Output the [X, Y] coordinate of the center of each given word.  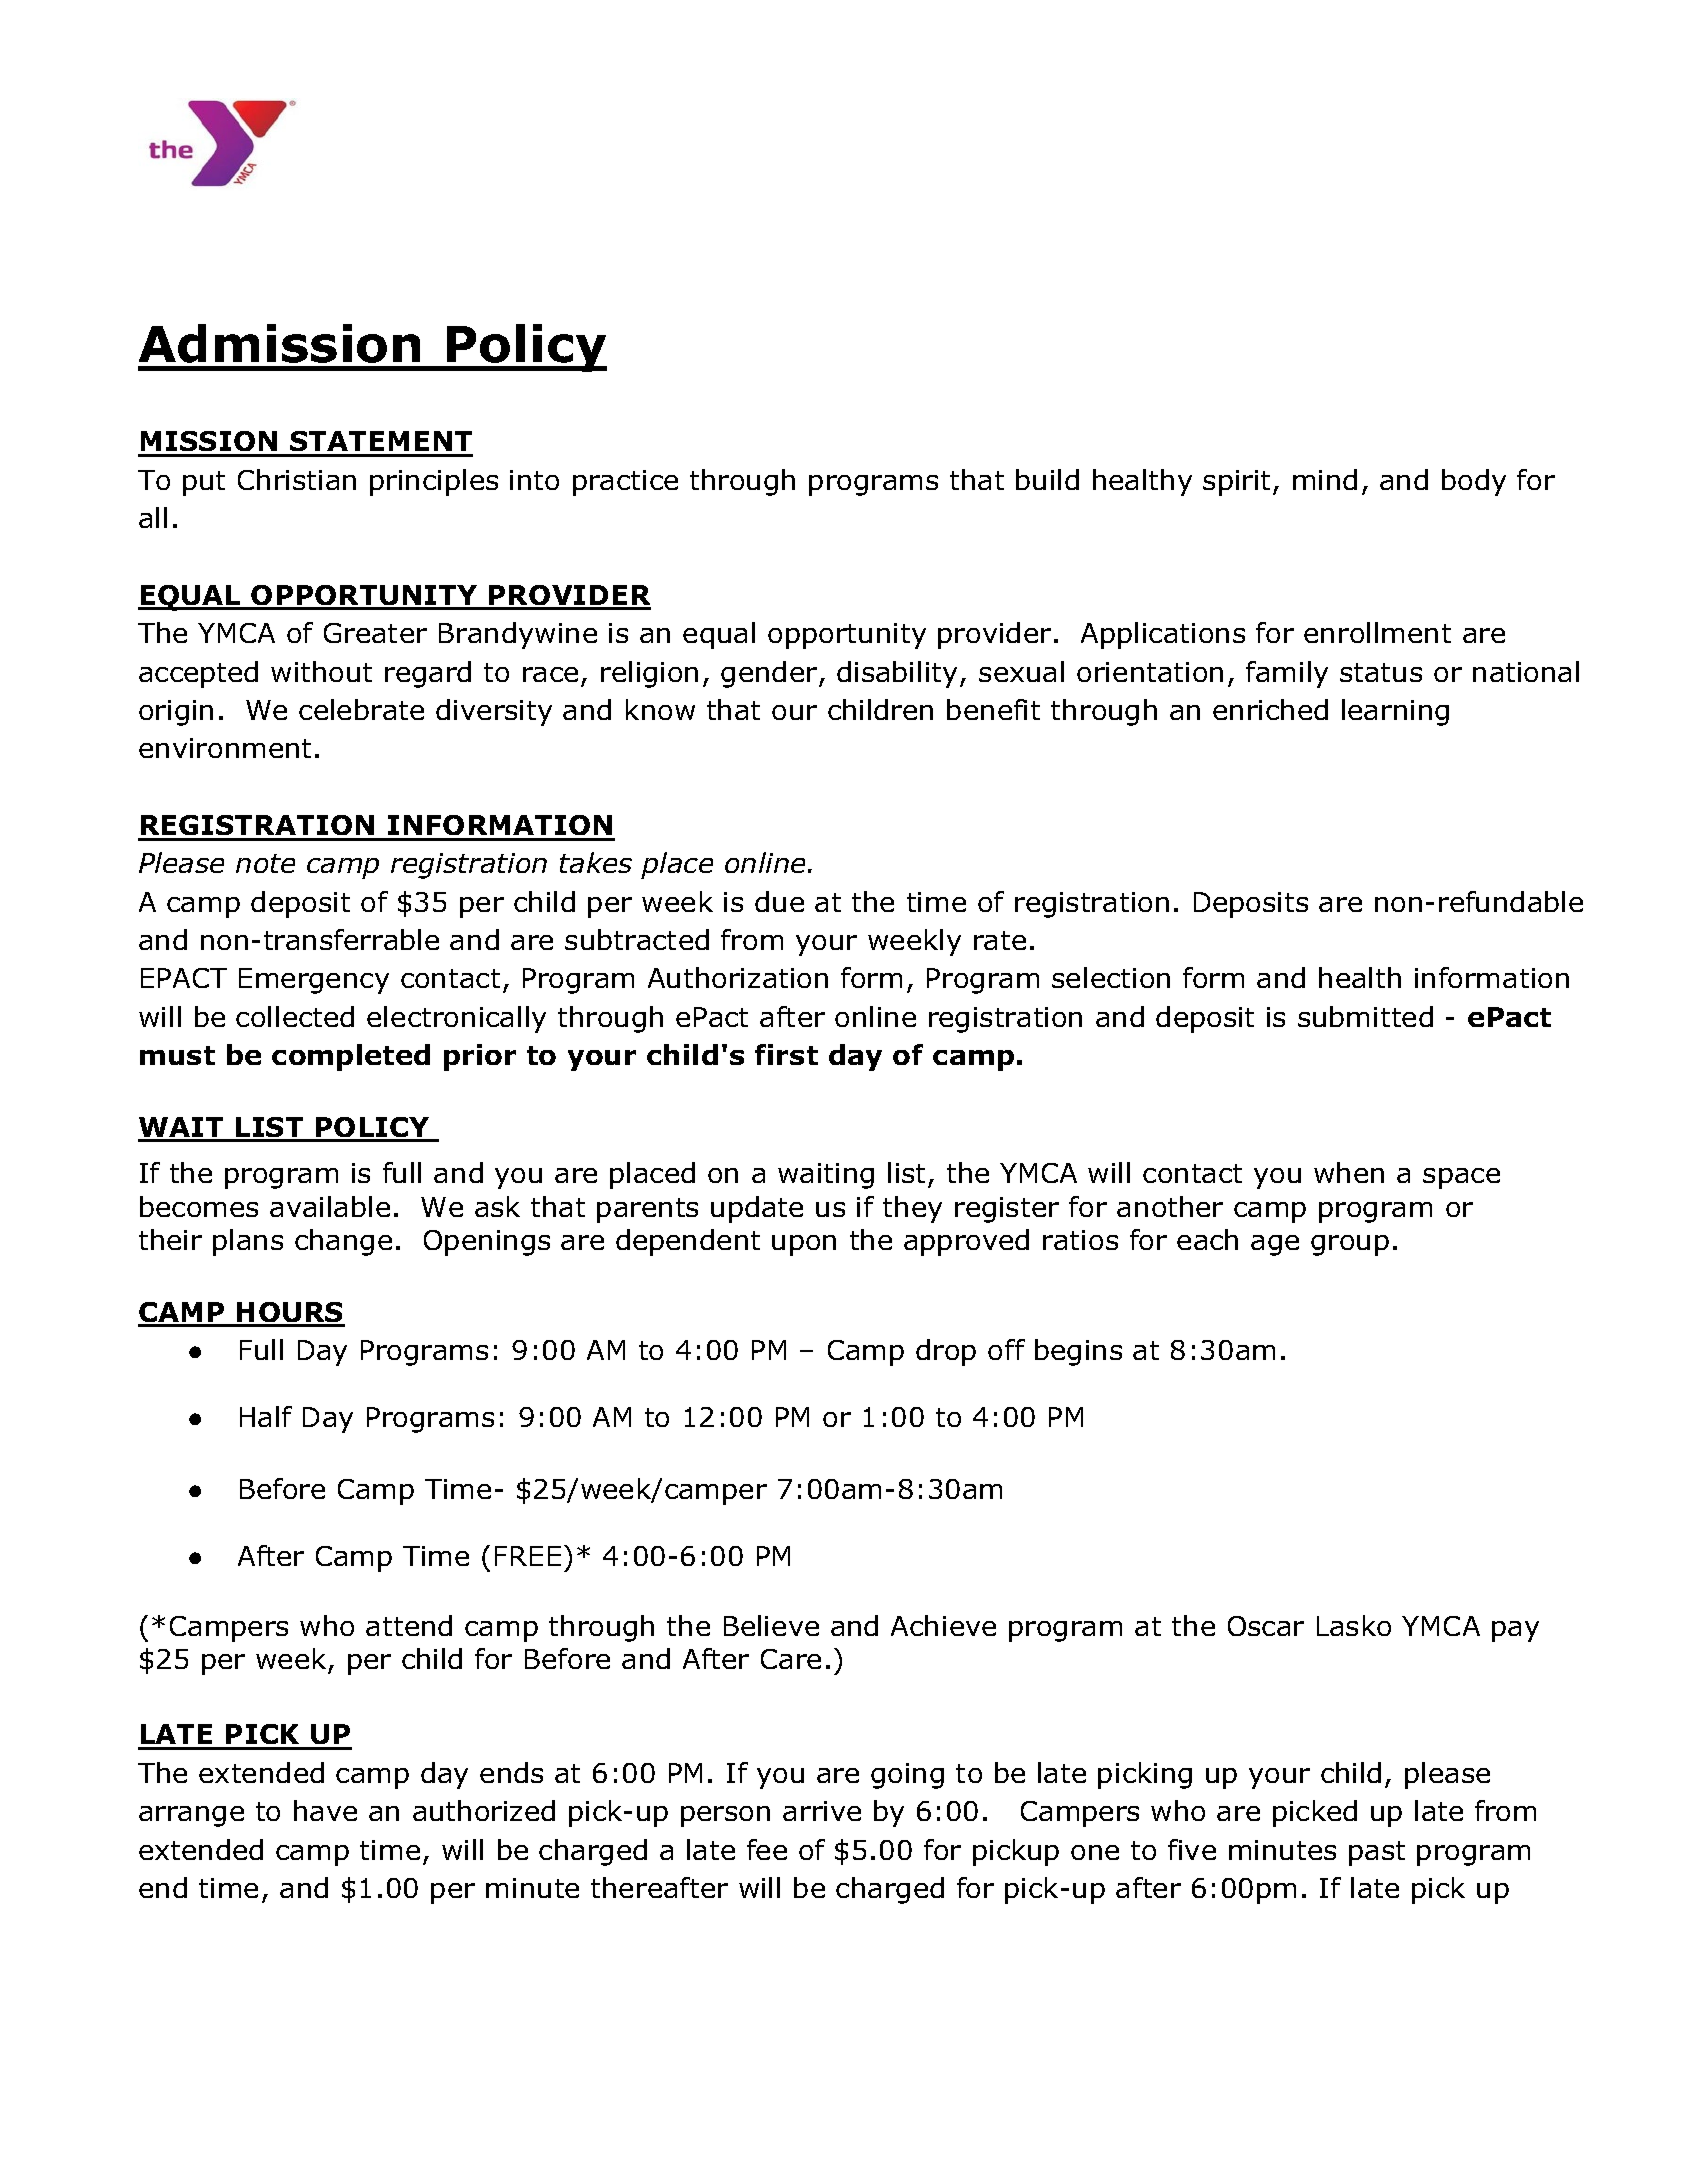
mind [1325, 479]
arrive [822, 1811]
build [1047, 479]
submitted [1365, 1016]
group [1350, 1245]
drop [946, 1352]
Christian [297, 479]
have [325, 1810]
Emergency [314, 981]
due [779, 901]
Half [266, 1416]
